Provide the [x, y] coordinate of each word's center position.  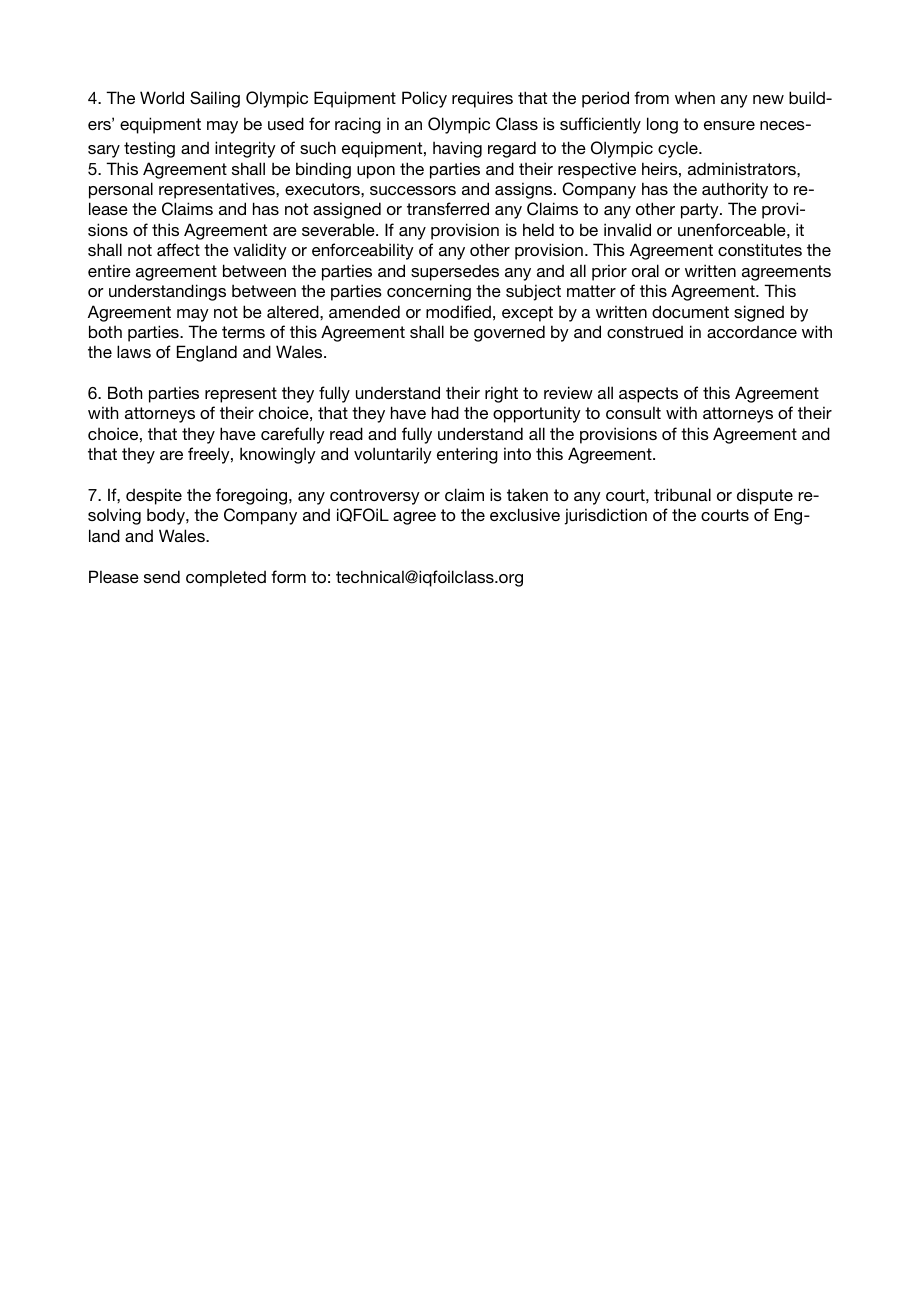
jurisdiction [605, 516]
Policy [424, 99]
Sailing [215, 99]
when [695, 97]
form [288, 576]
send [162, 576]
